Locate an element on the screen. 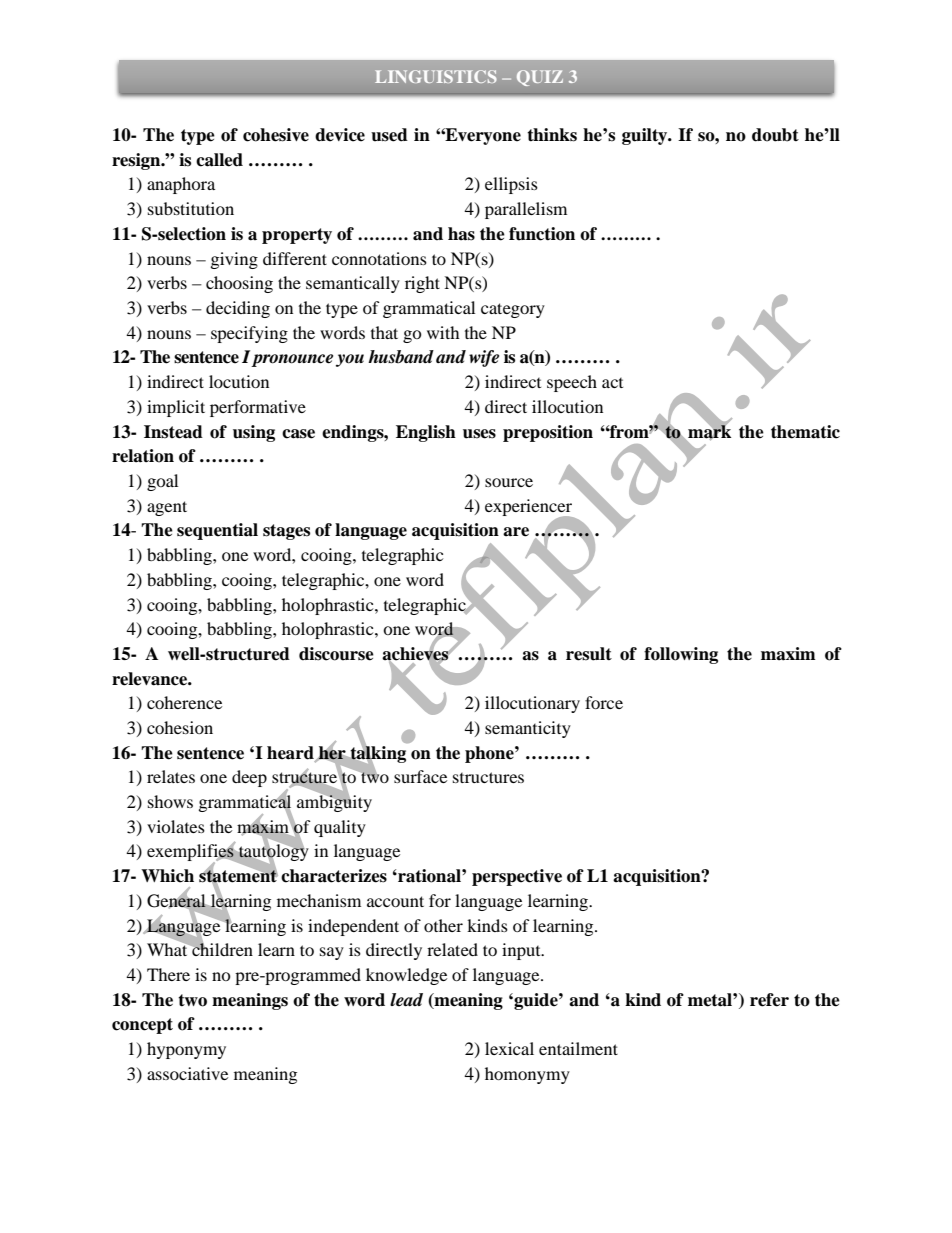 The height and width of the screenshot is (1233, 952). doubt is located at coordinates (775, 135).
